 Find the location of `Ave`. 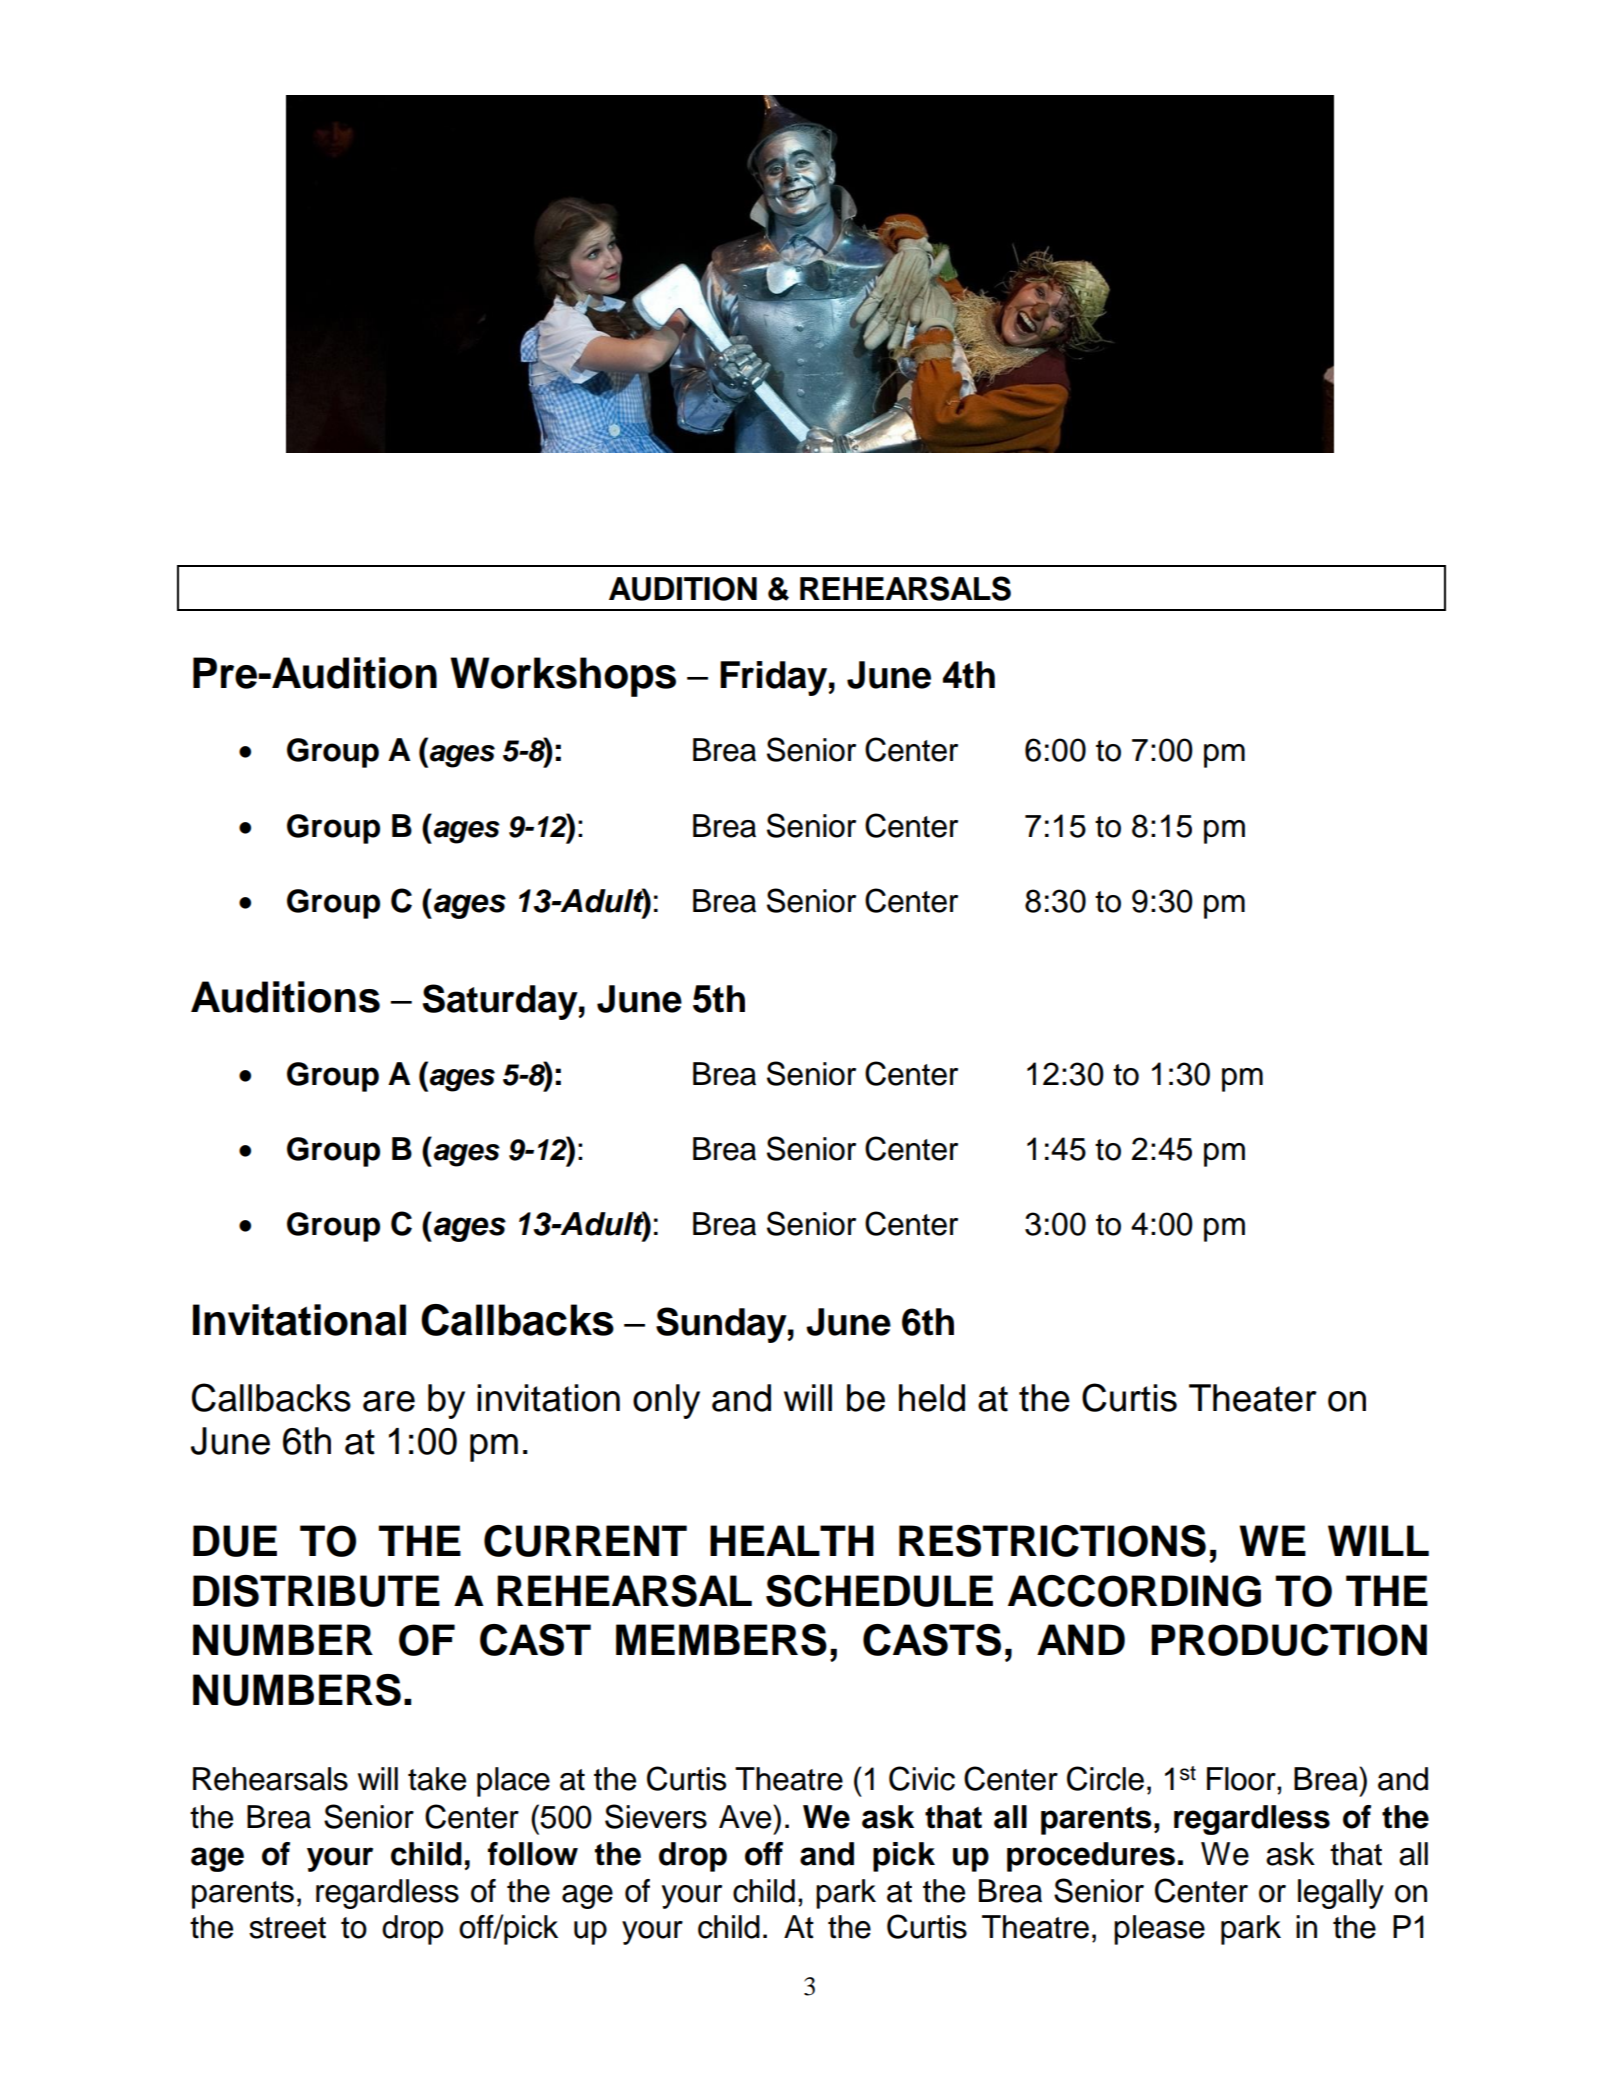

Ave is located at coordinates (746, 1817).
